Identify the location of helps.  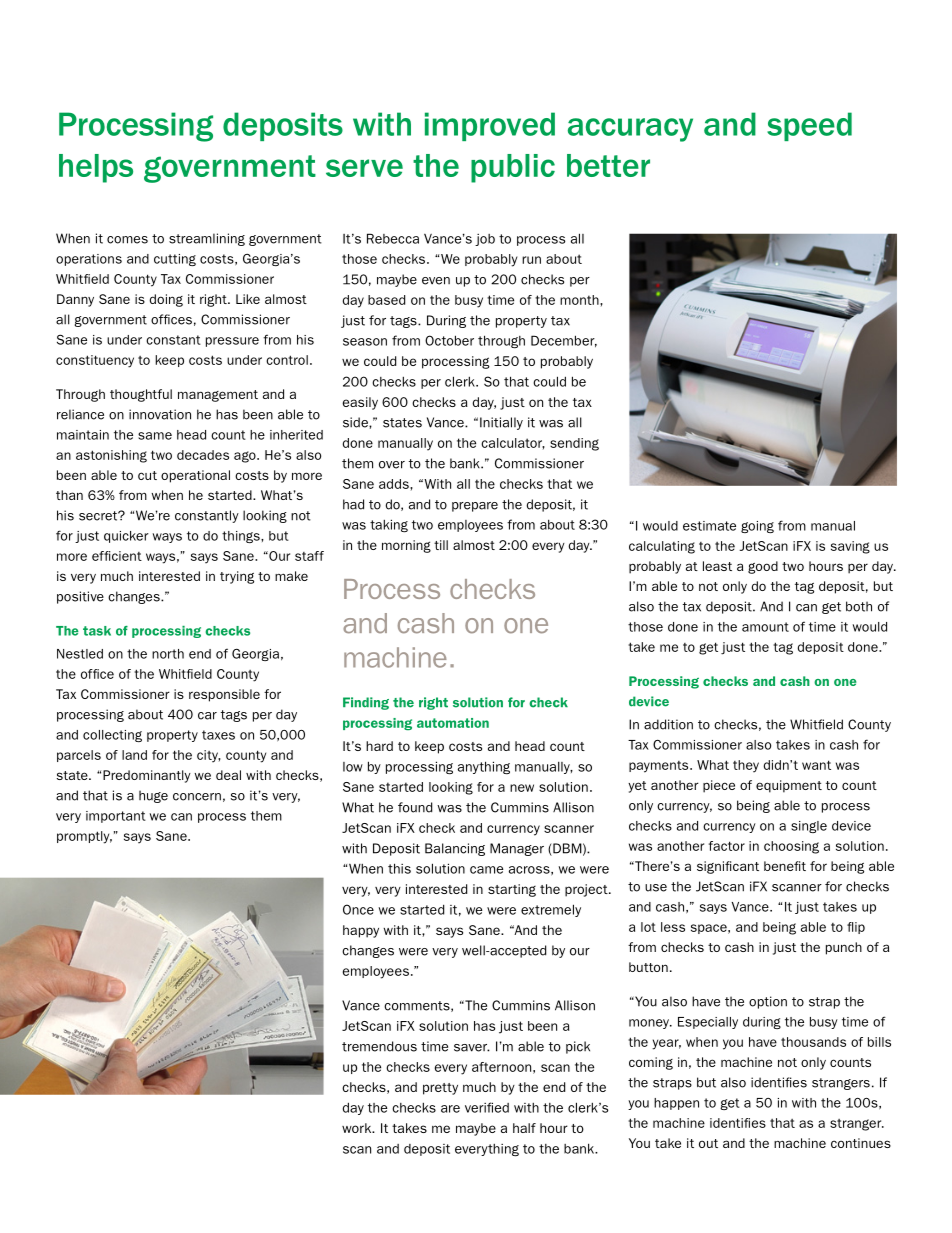
(96, 168).
